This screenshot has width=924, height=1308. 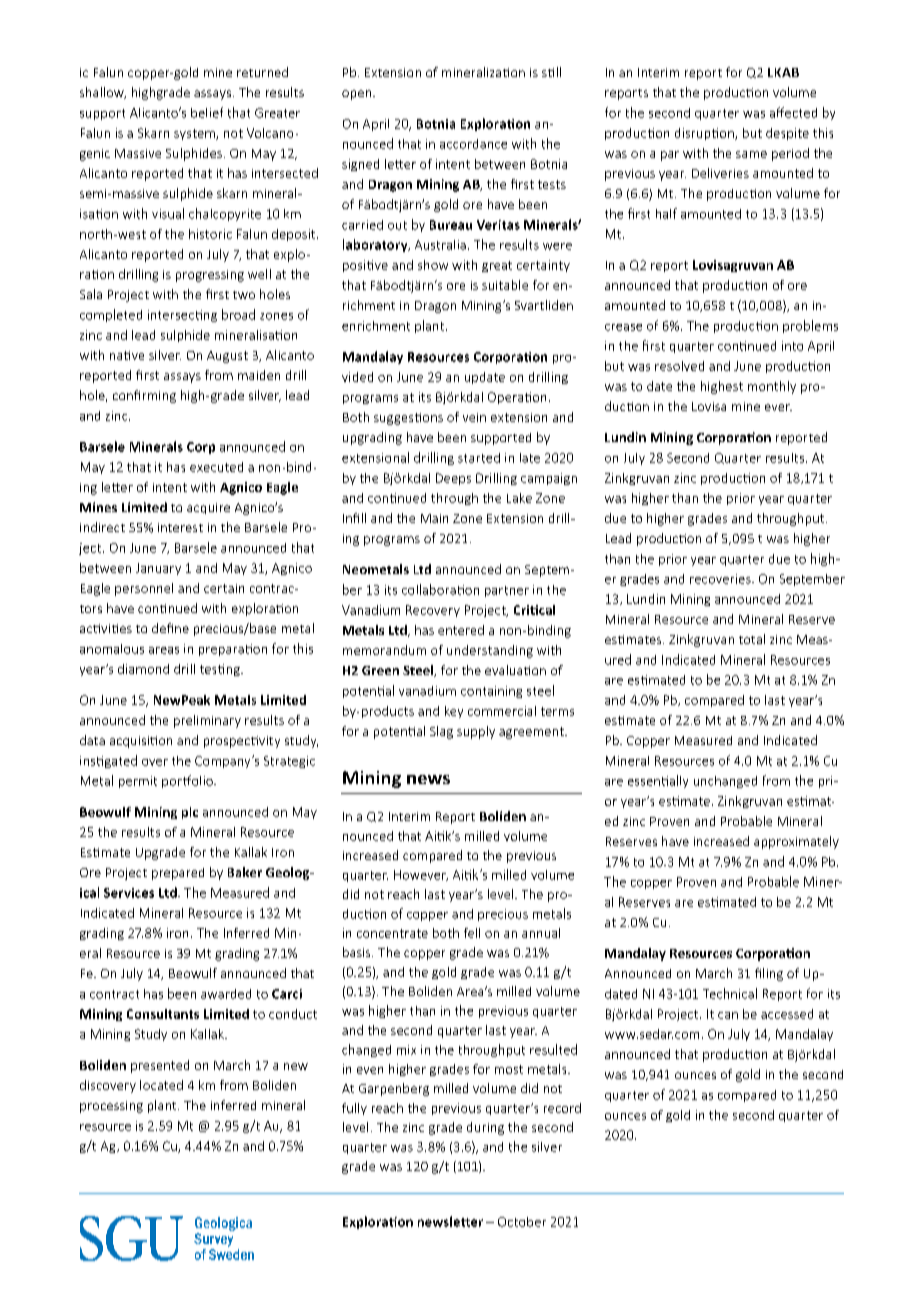 I want to click on Deeps, so click(x=453, y=479).
